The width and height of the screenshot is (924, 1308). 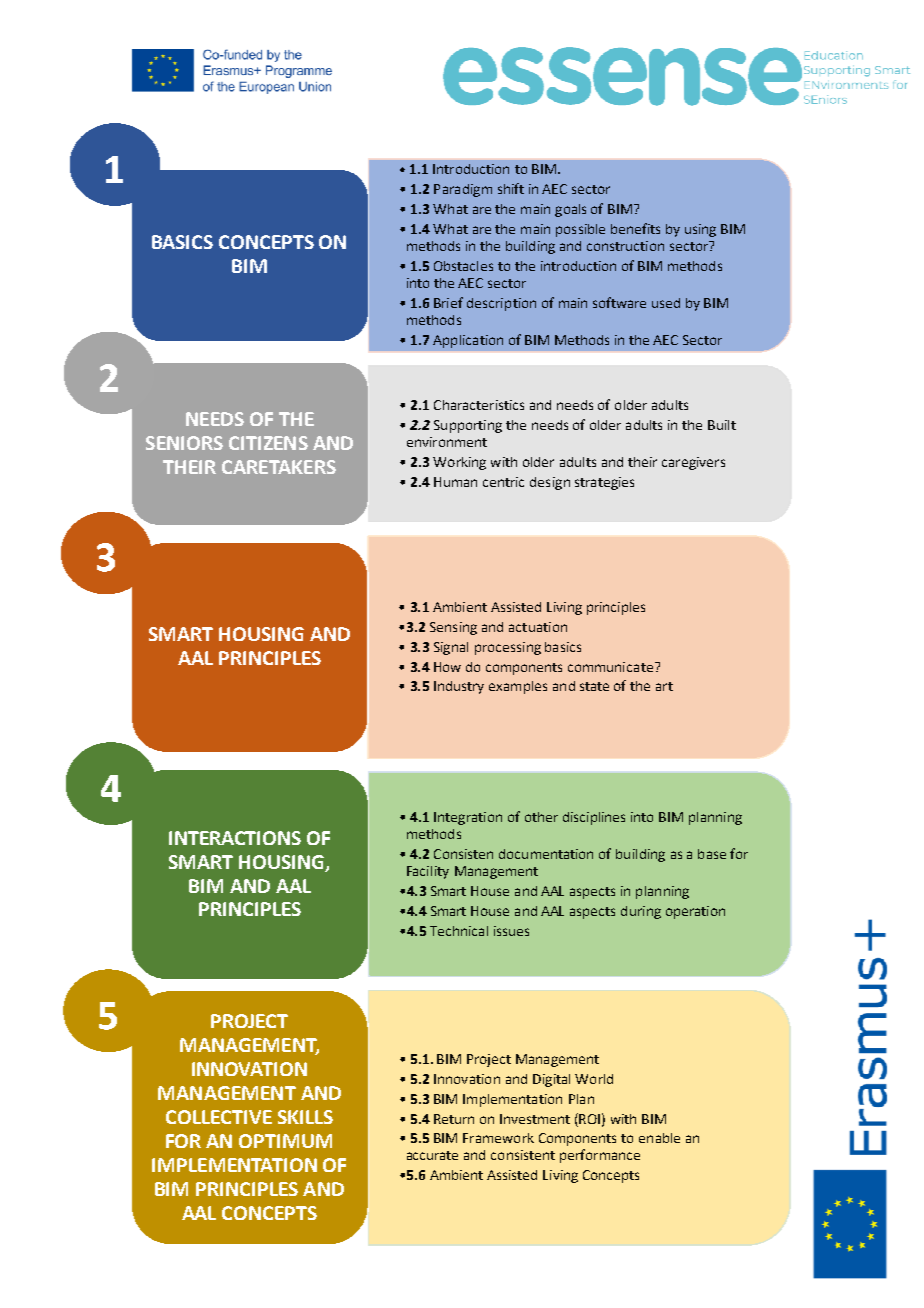 What do you see at coordinates (463, 190) in the screenshot?
I see `Paradigm` at bounding box center [463, 190].
